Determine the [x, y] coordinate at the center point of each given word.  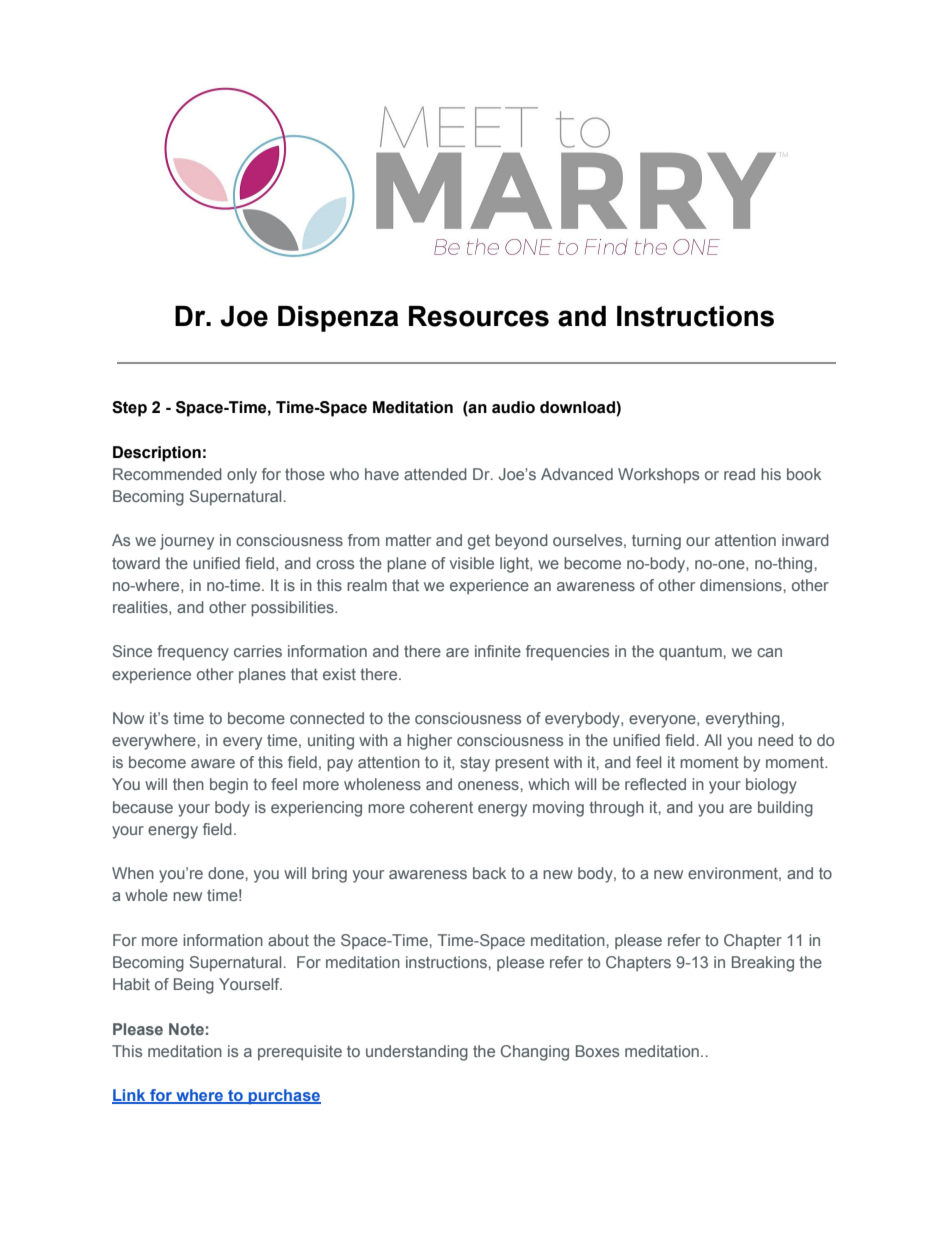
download [578, 408]
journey [187, 542]
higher [429, 742]
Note [186, 1029]
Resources [479, 316]
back [489, 873]
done [227, 873]
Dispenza [338, 319]
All [712, 740]
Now [128, 718]
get [479, 542]
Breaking [763, 964]
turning [656, 542]
